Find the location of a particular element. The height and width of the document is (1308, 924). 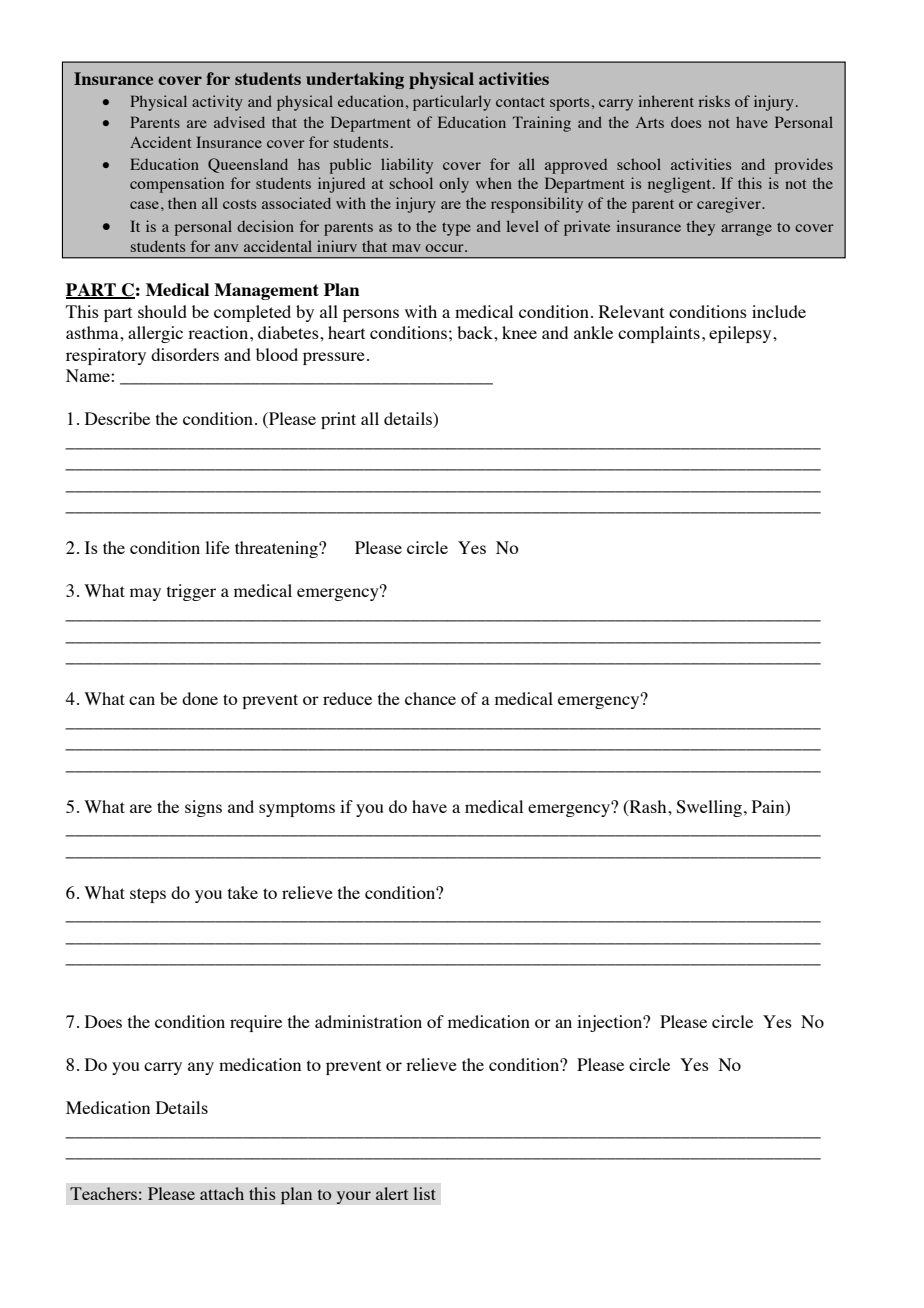

attach is located at coordinates (222, 1193).
